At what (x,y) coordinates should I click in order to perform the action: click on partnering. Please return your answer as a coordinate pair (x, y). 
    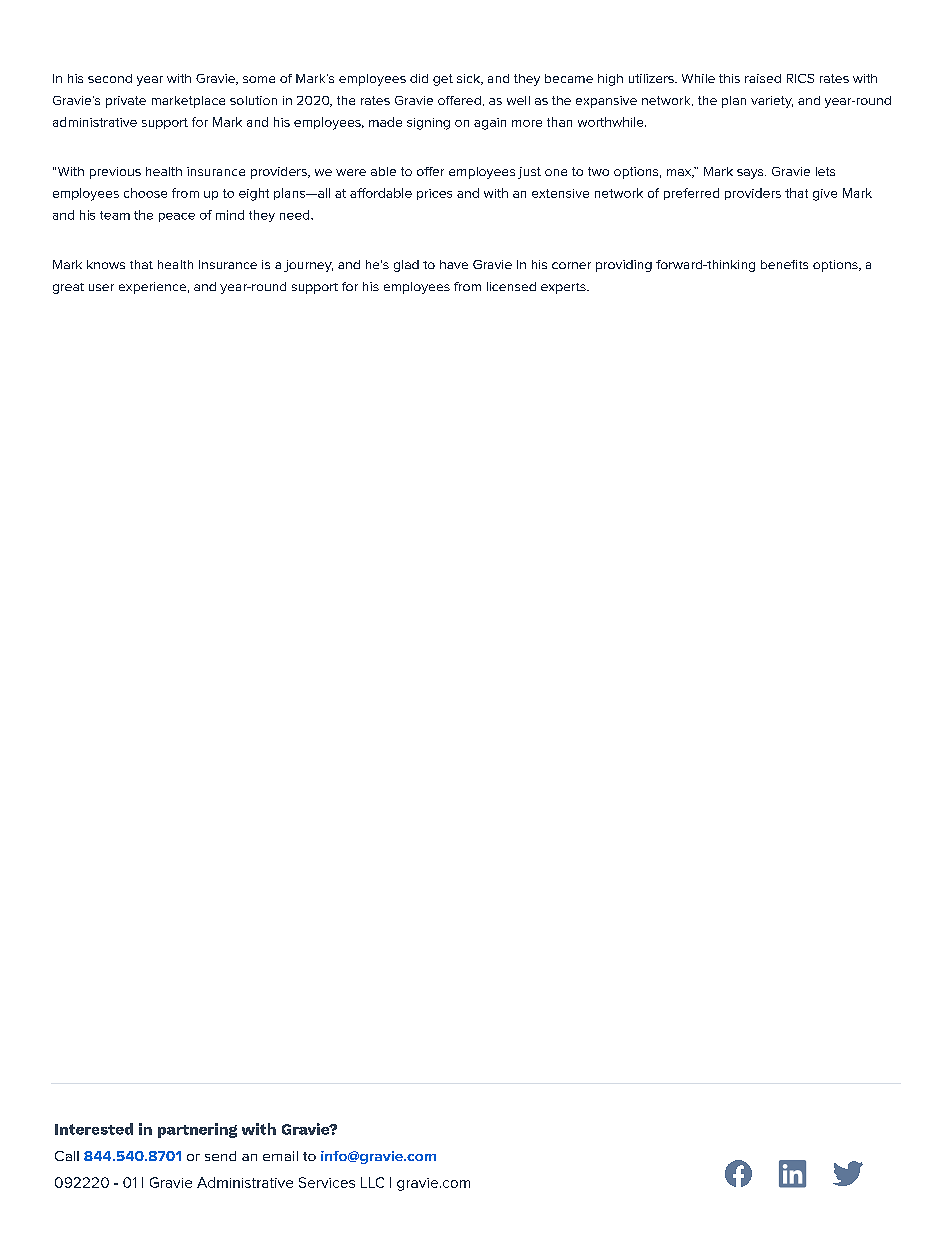
    Looking at the image, I should click on (197, 1130).
